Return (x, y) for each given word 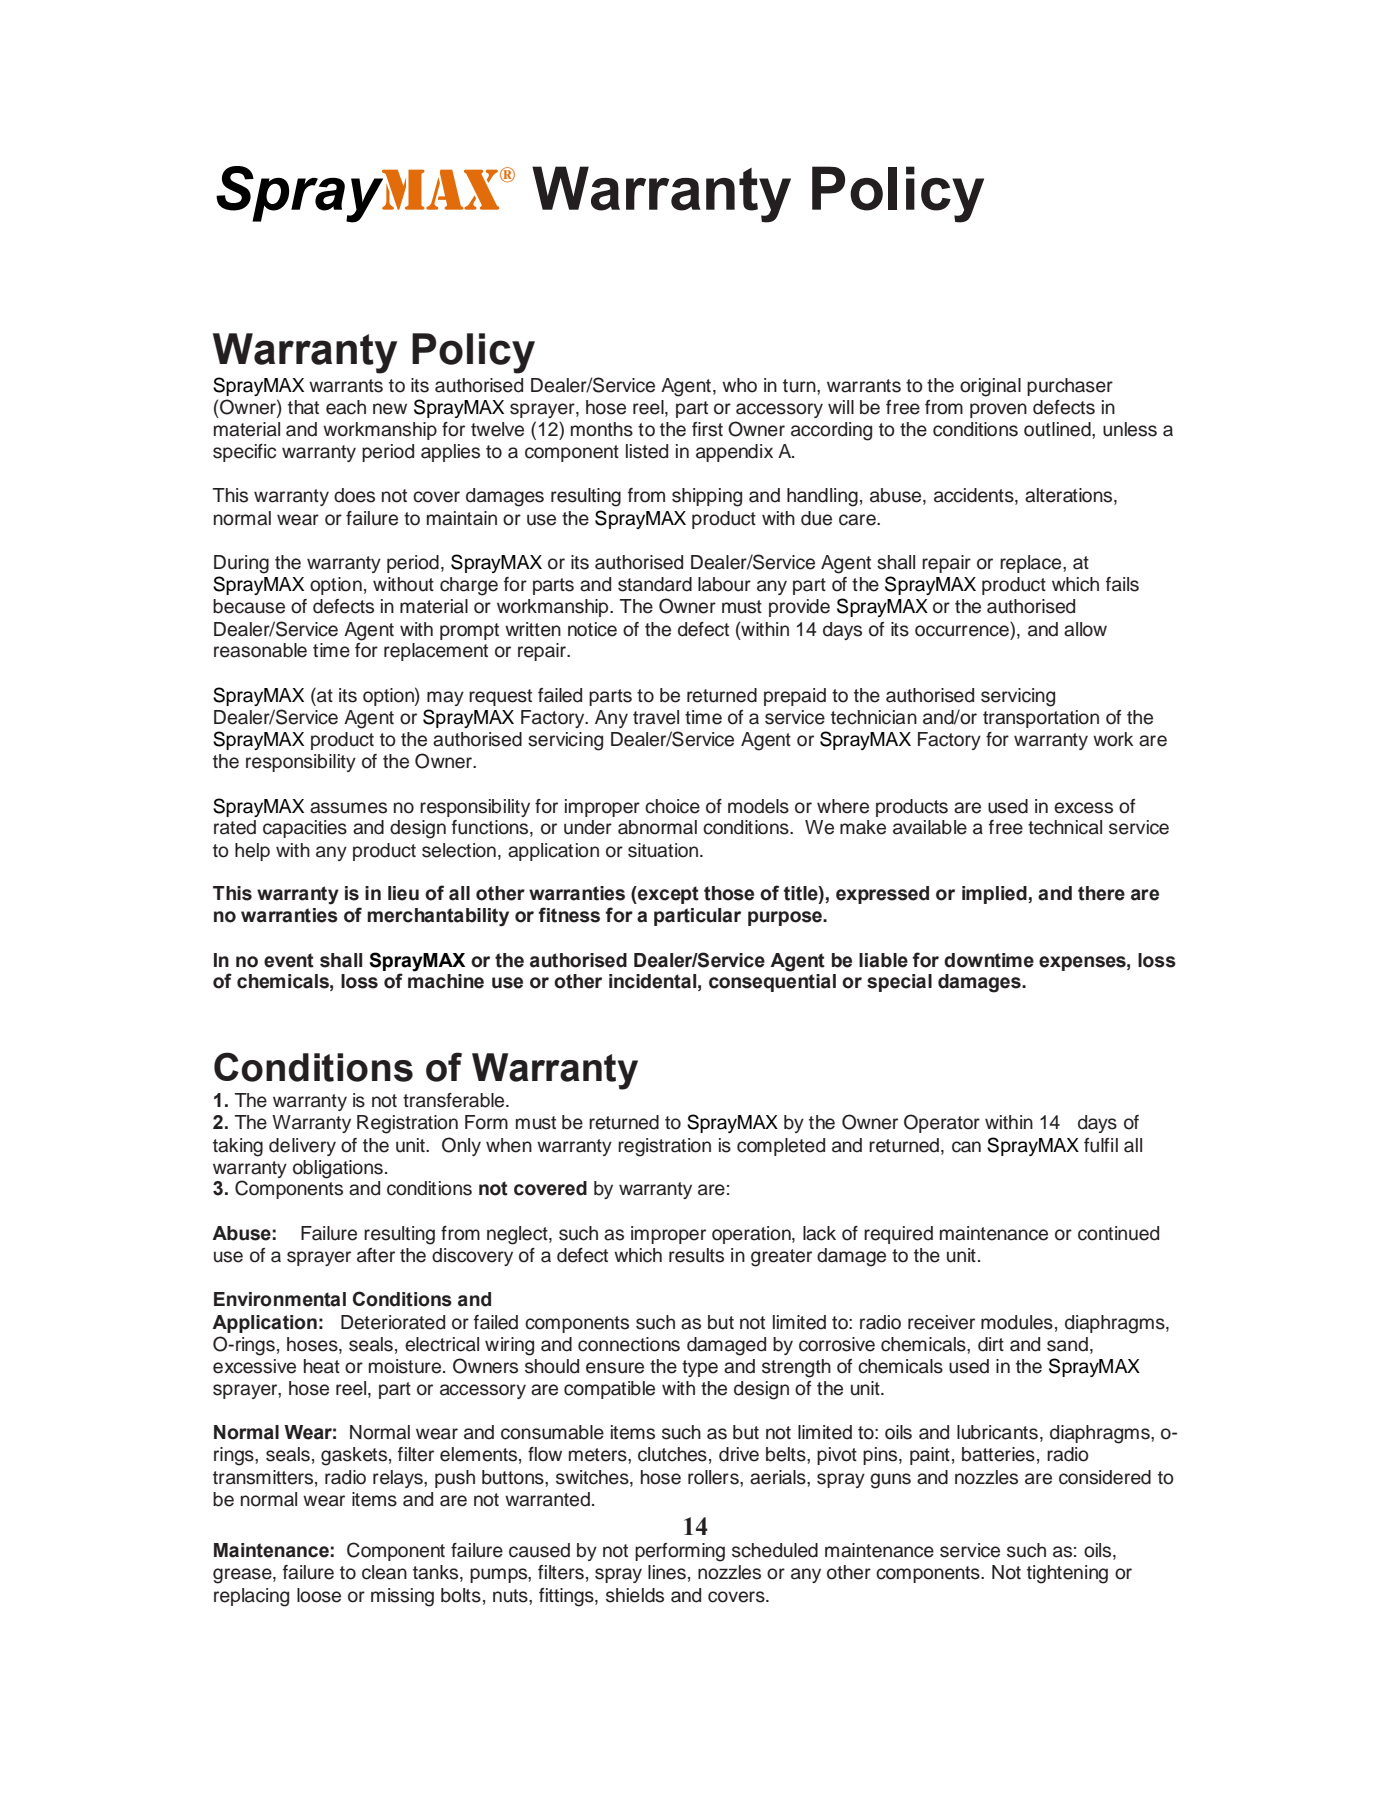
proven (998, 410)
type (700, 1368)
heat (322, 1366)
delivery (302, 1147)
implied (994, 895)
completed (781, 1147)
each (346, 407)
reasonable (260, 650)
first (707, 429)
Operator (942, 1123)
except (667, 895)
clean (384, 1572)
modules (1017, 1322)
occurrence (962, 631)
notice (592, 629)
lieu (403, 893)
